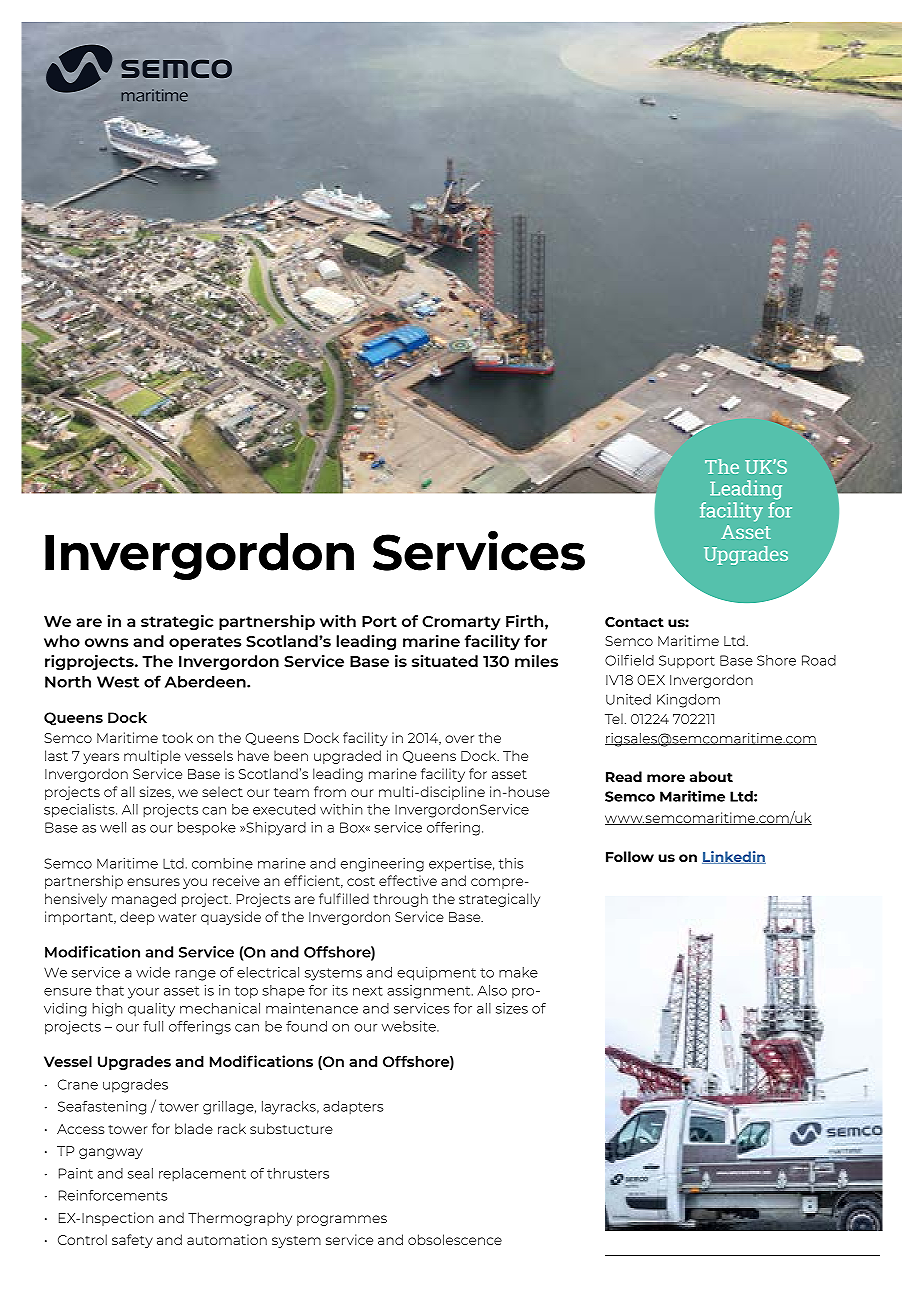  What do you see at coordinates (106, 642) in the screenshot?
I see `owns` at bounding box center [106, 642].
